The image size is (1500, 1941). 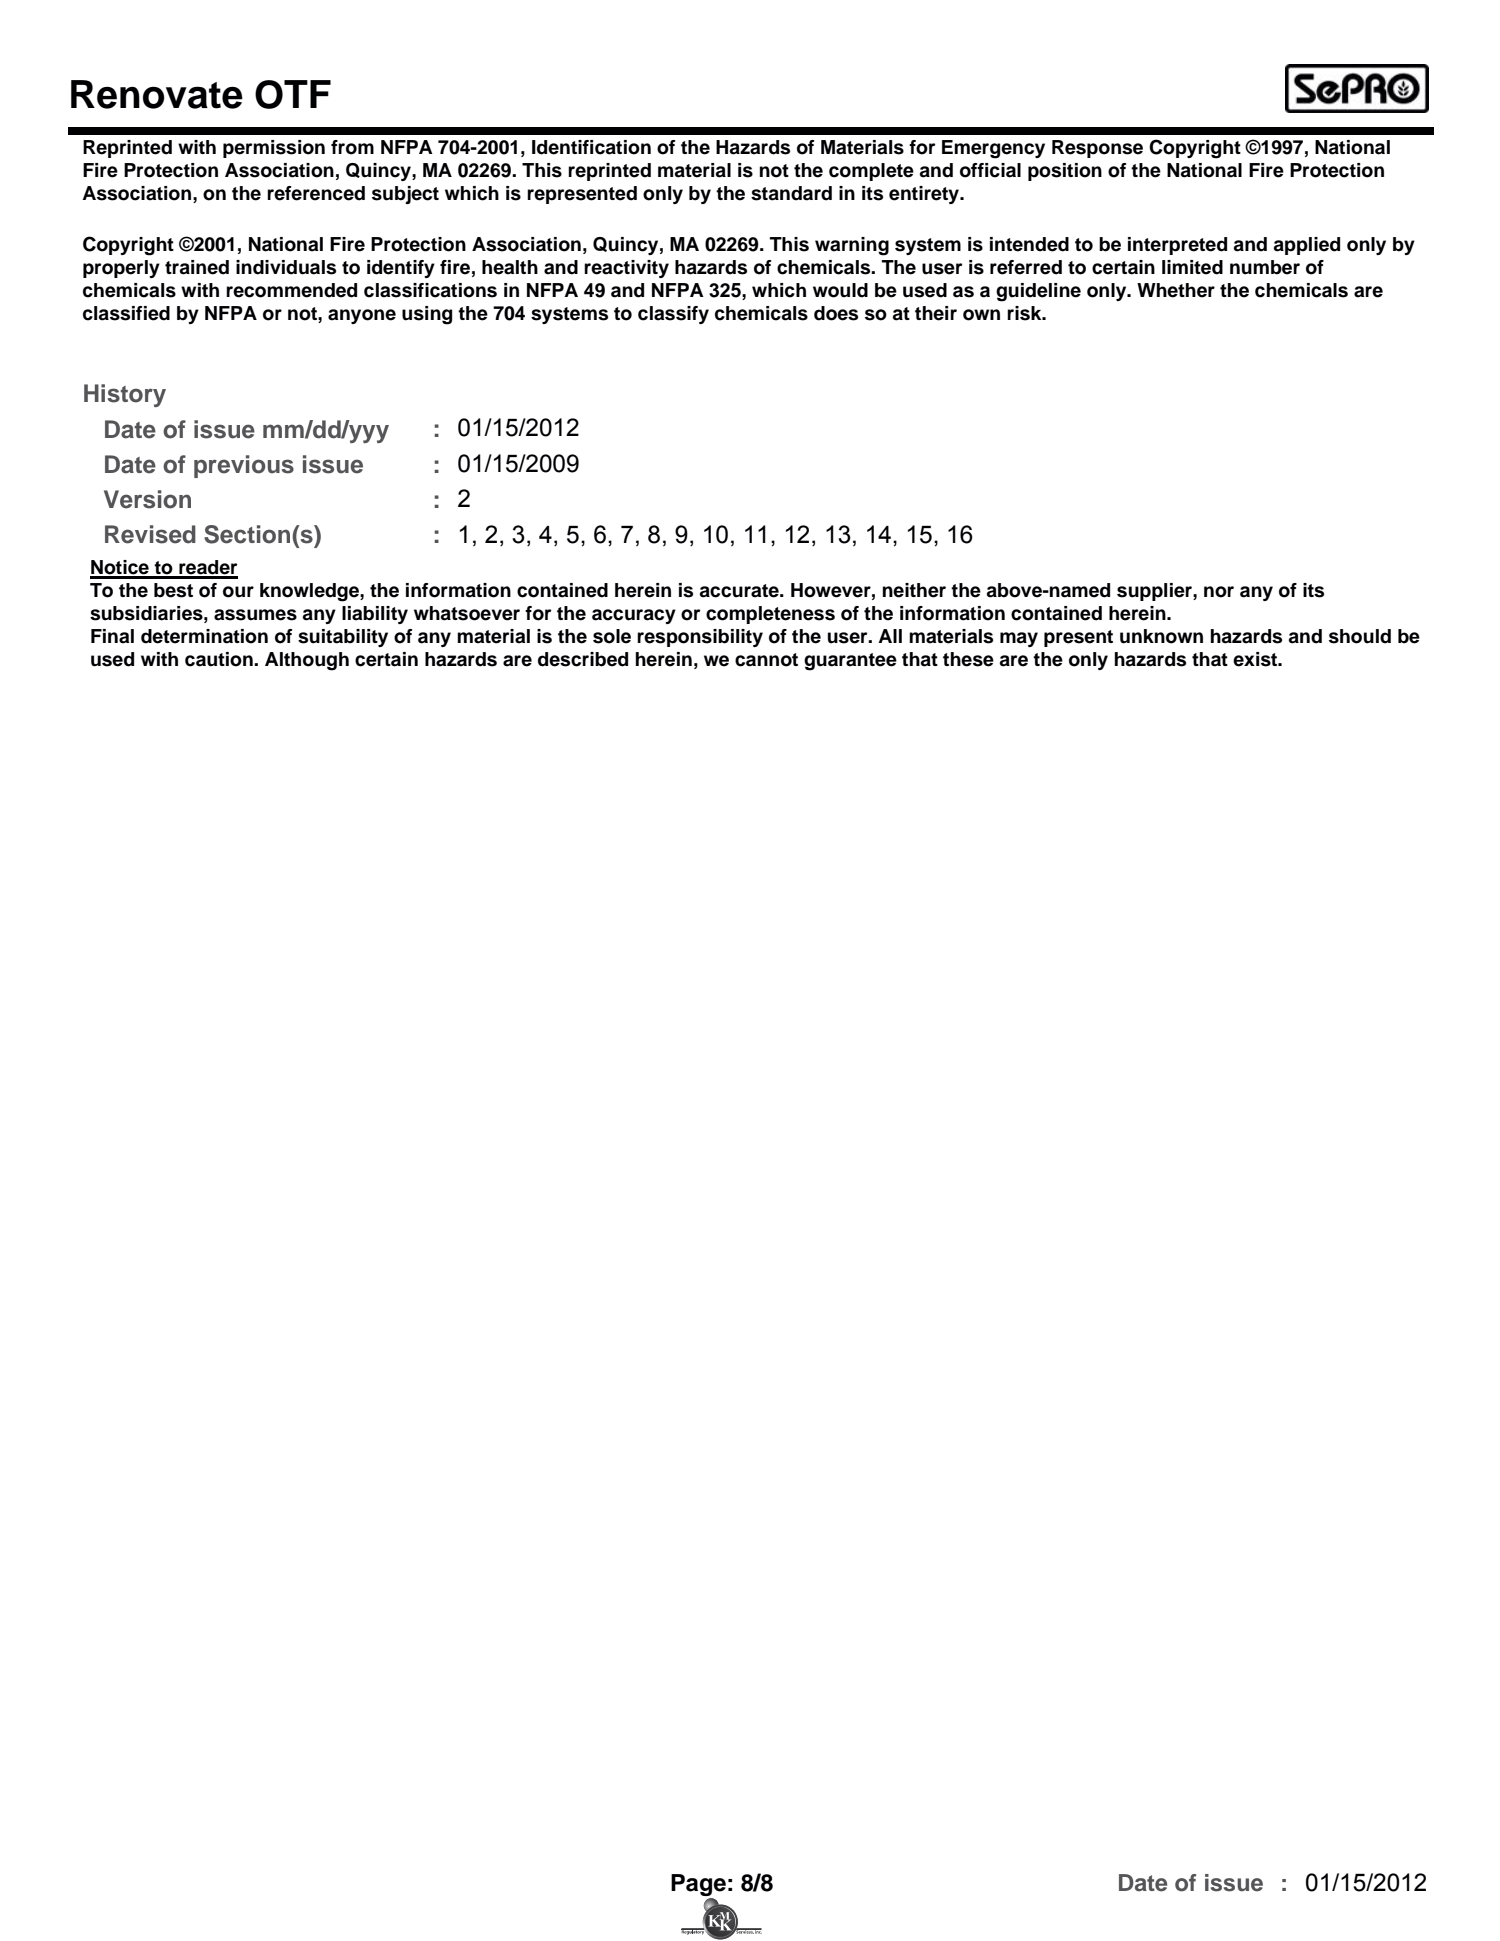 What do you see at coordinates (968, 659) in the screenshot?
I see `these` at bounding box center [968, 659].
